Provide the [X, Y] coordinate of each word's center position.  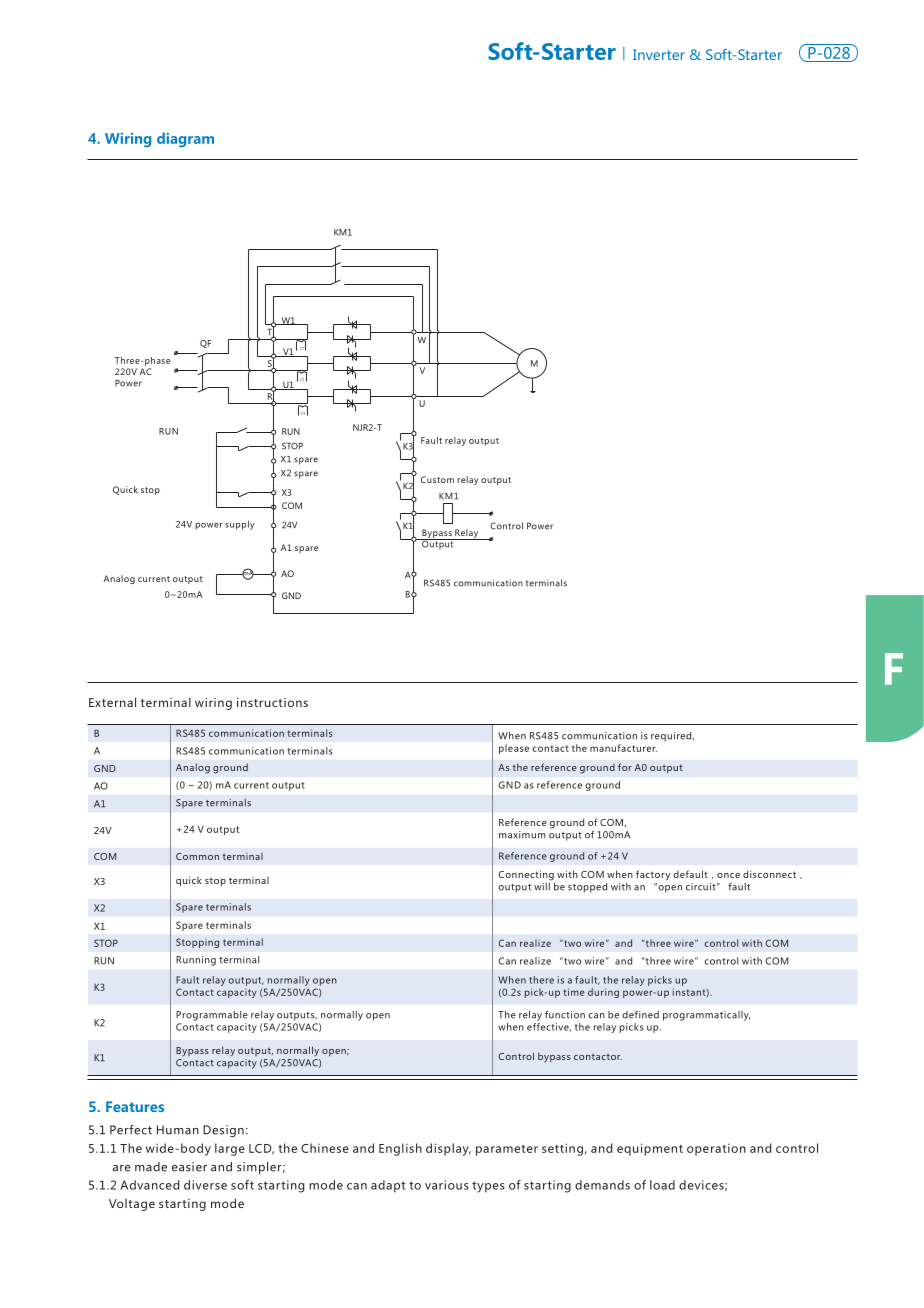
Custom [437, 479]
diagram [185, 139]
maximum [522, 835]
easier [189, 1167]
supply [240, 525]
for [625, 767]
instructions [272, 702]
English [400, 1149]
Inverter [659, 54]
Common [197, 856]
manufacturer [623, 748]
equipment [650, 1149]
